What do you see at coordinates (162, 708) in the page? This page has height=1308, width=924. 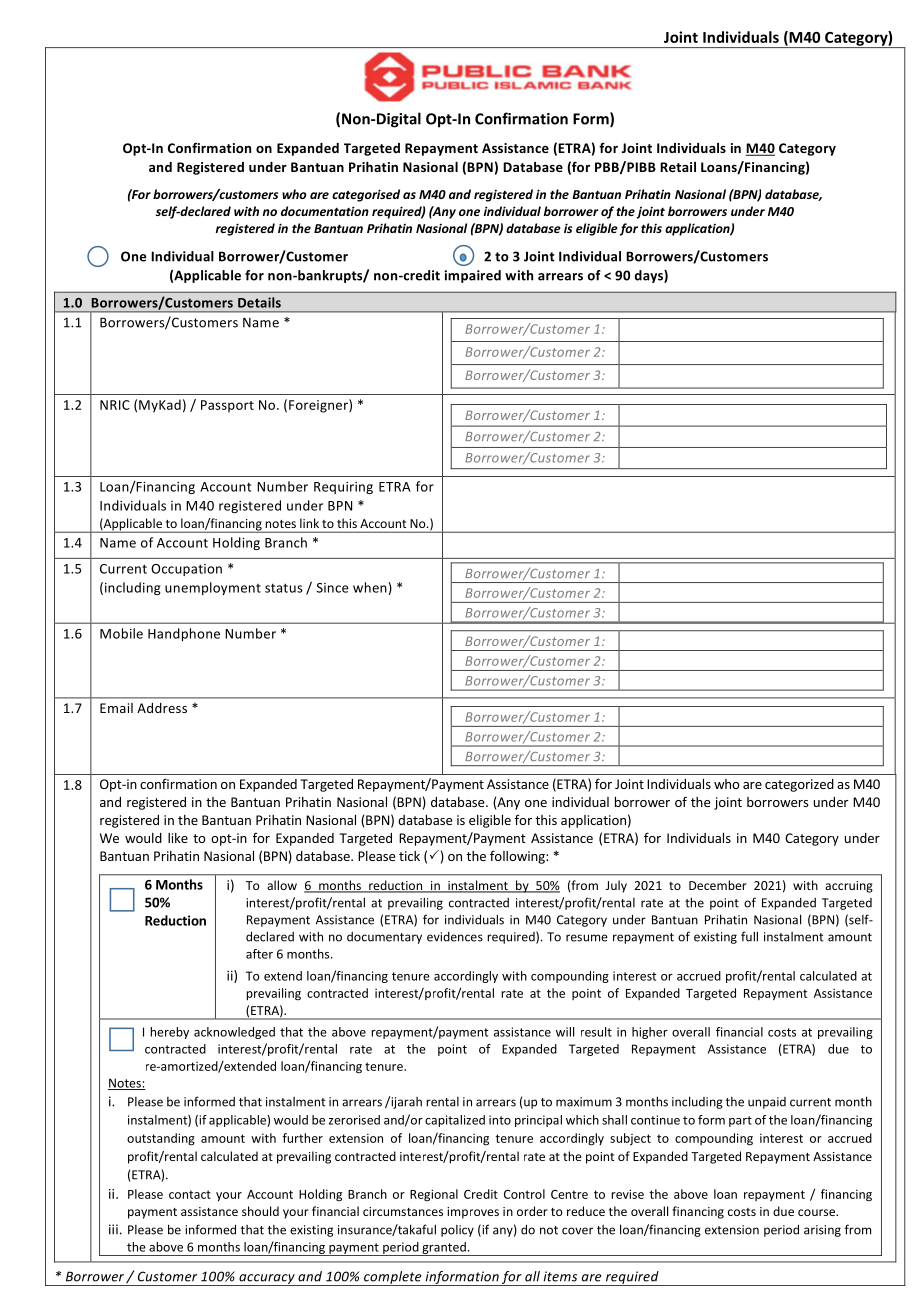 I see `Address` at bounding box center [162, 708].
